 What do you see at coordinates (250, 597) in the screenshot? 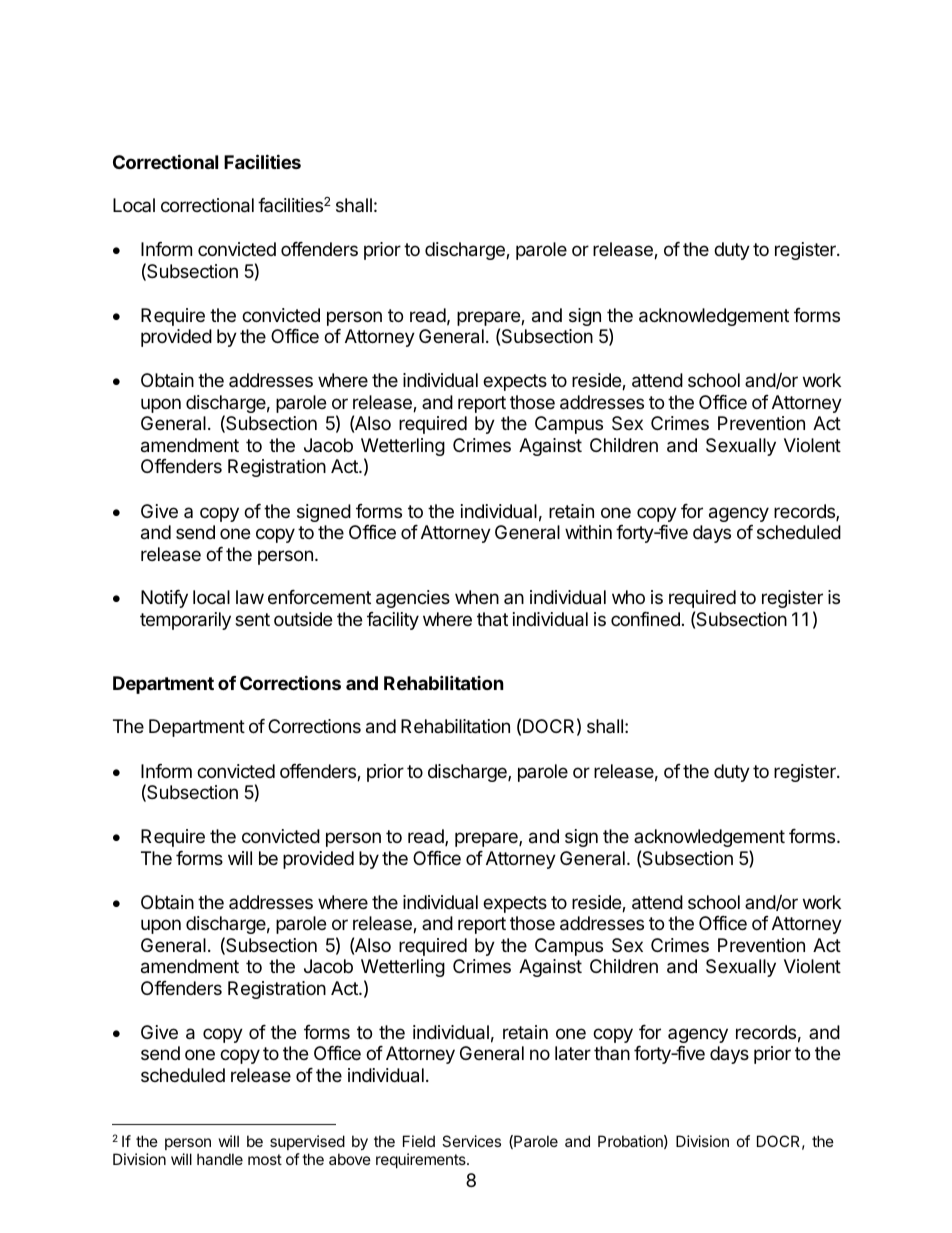
I see `law` at bounding box center [250, 597].
